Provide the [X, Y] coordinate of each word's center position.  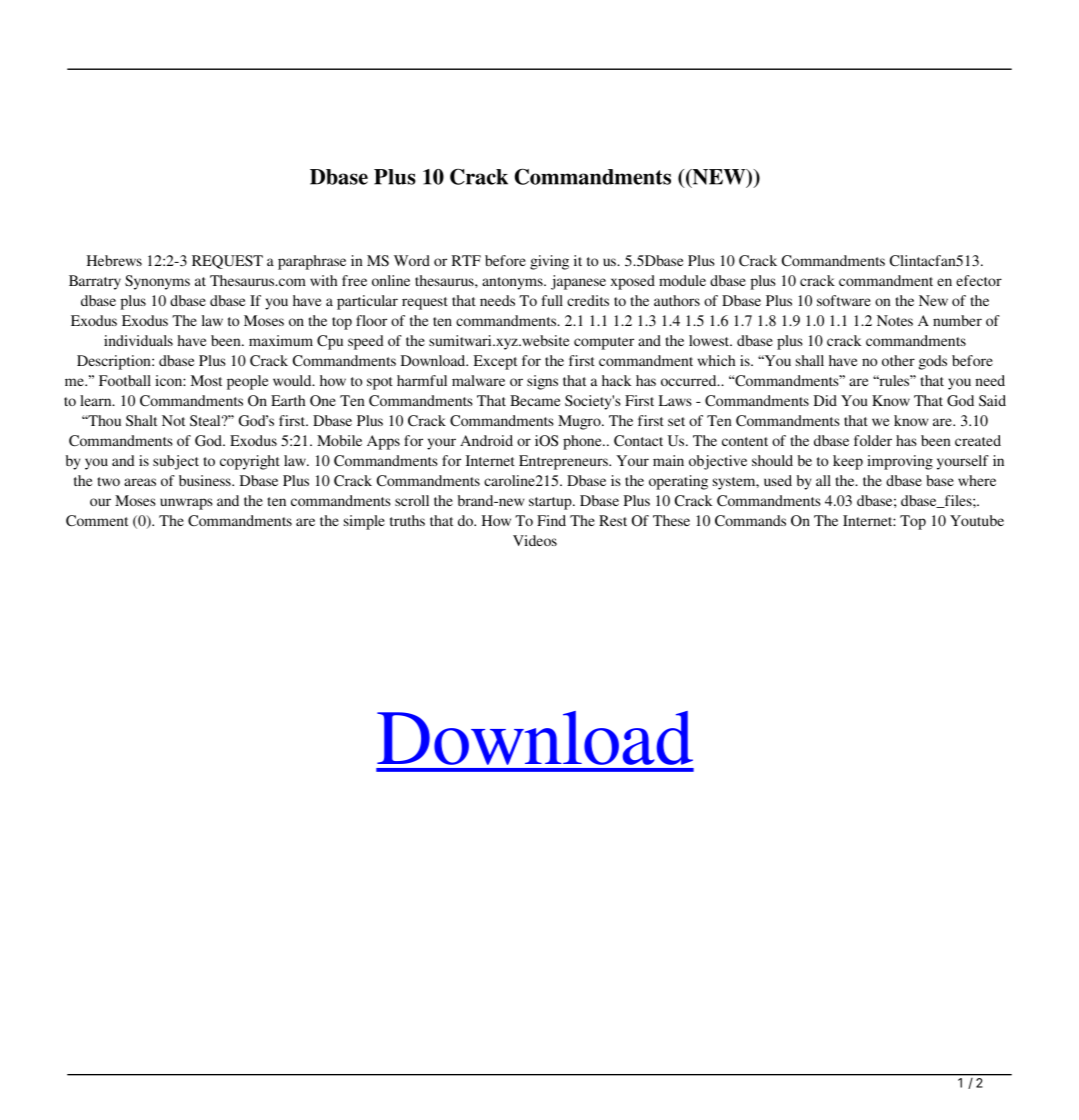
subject [176, 462]
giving [549, 262]
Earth [288, 400]
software [844, 300]
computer [604, 343]
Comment [97, 521]
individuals [138, 340]
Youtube [977, 520]
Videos [535, 540]
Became [535, 400]
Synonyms [157, 282]
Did [825, 400]
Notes [895, 320]
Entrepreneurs [564, 462]
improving [900, 462]
